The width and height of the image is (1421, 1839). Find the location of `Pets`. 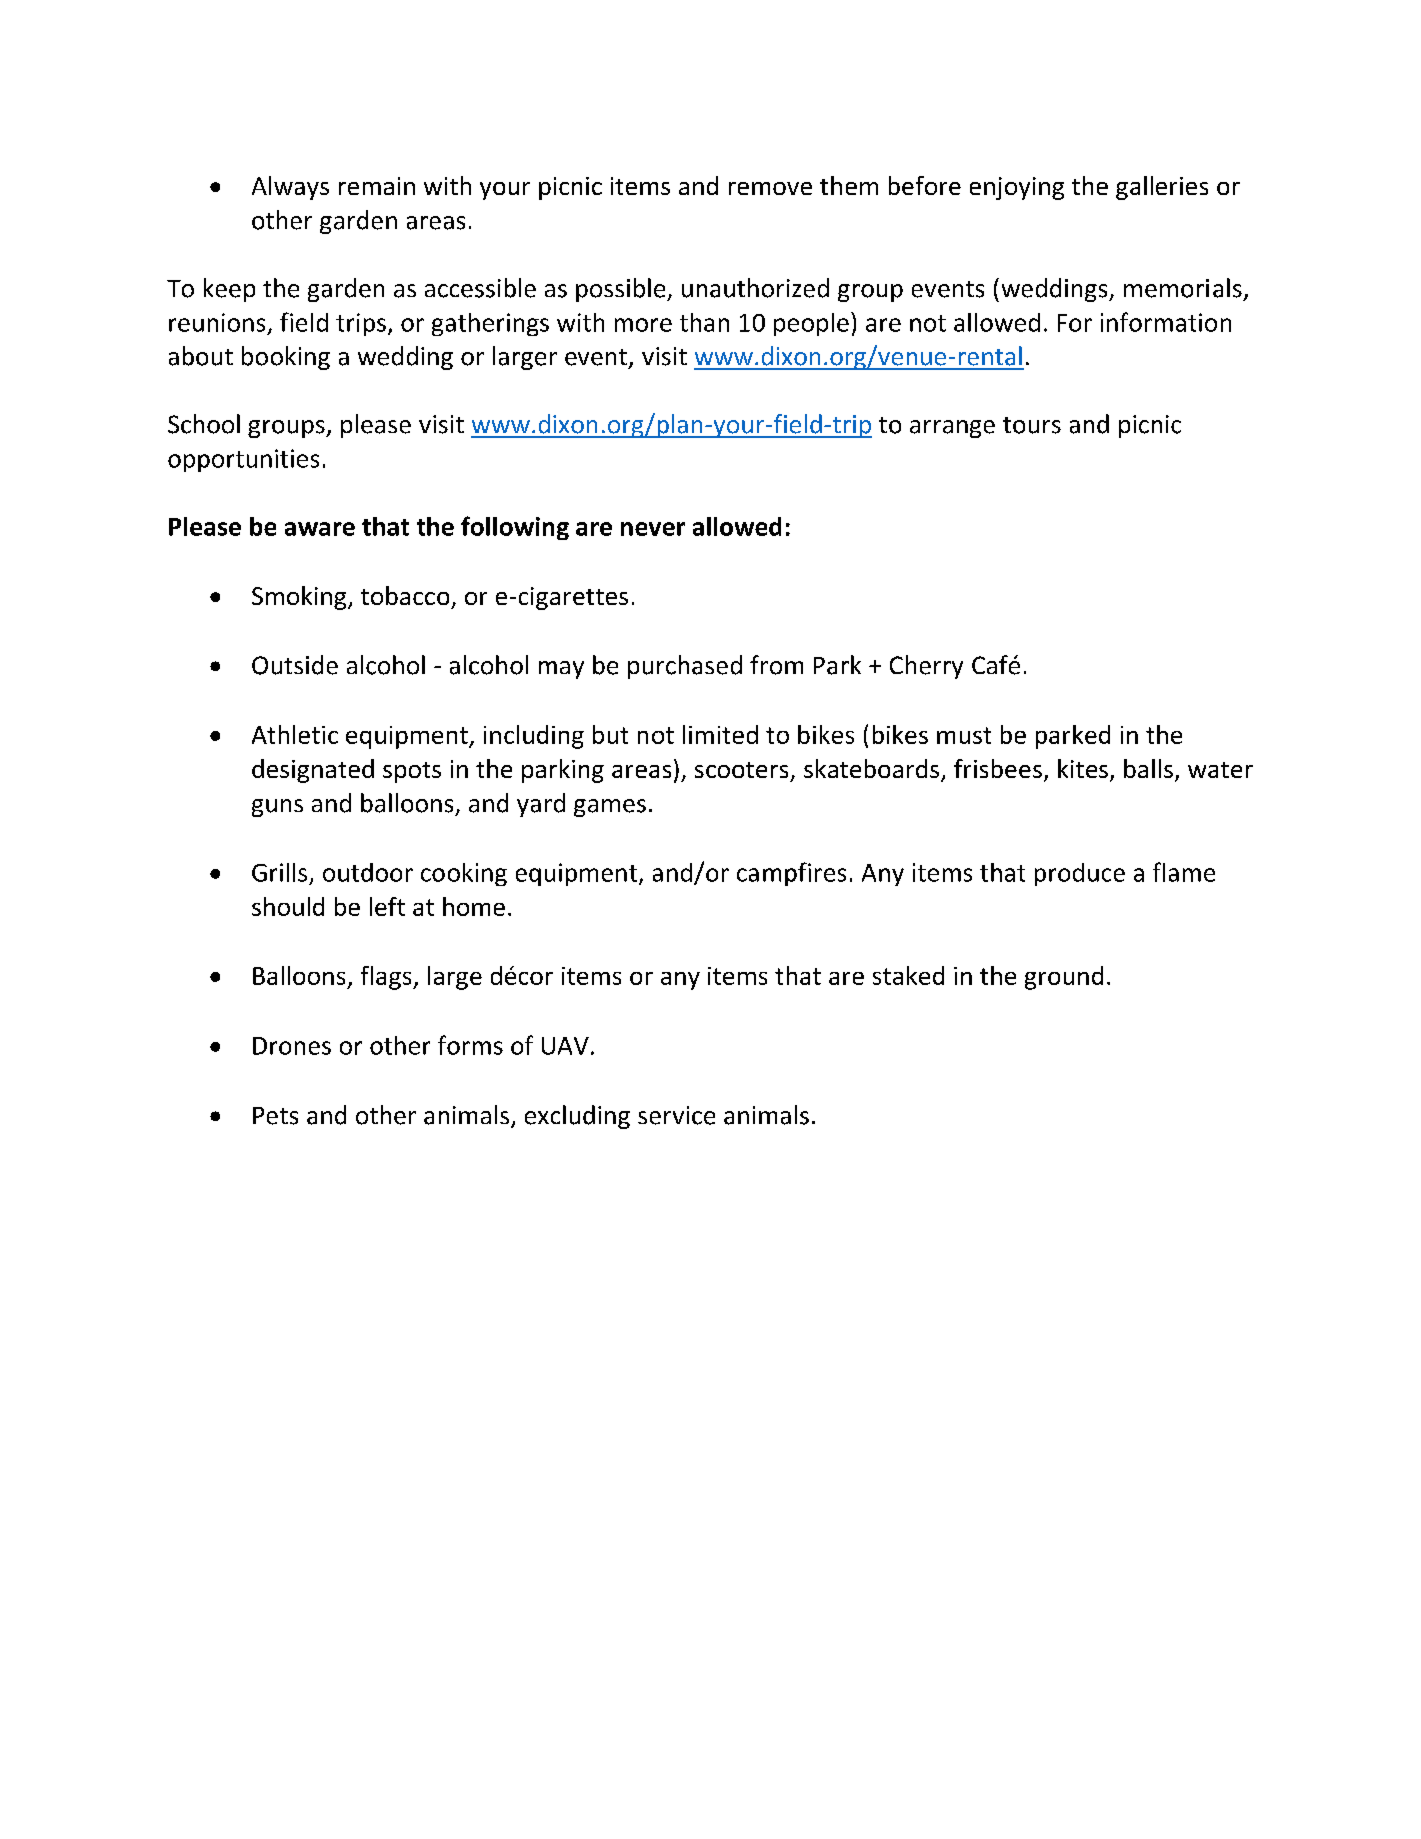

Pets is located at coordinates (275, 1116).
